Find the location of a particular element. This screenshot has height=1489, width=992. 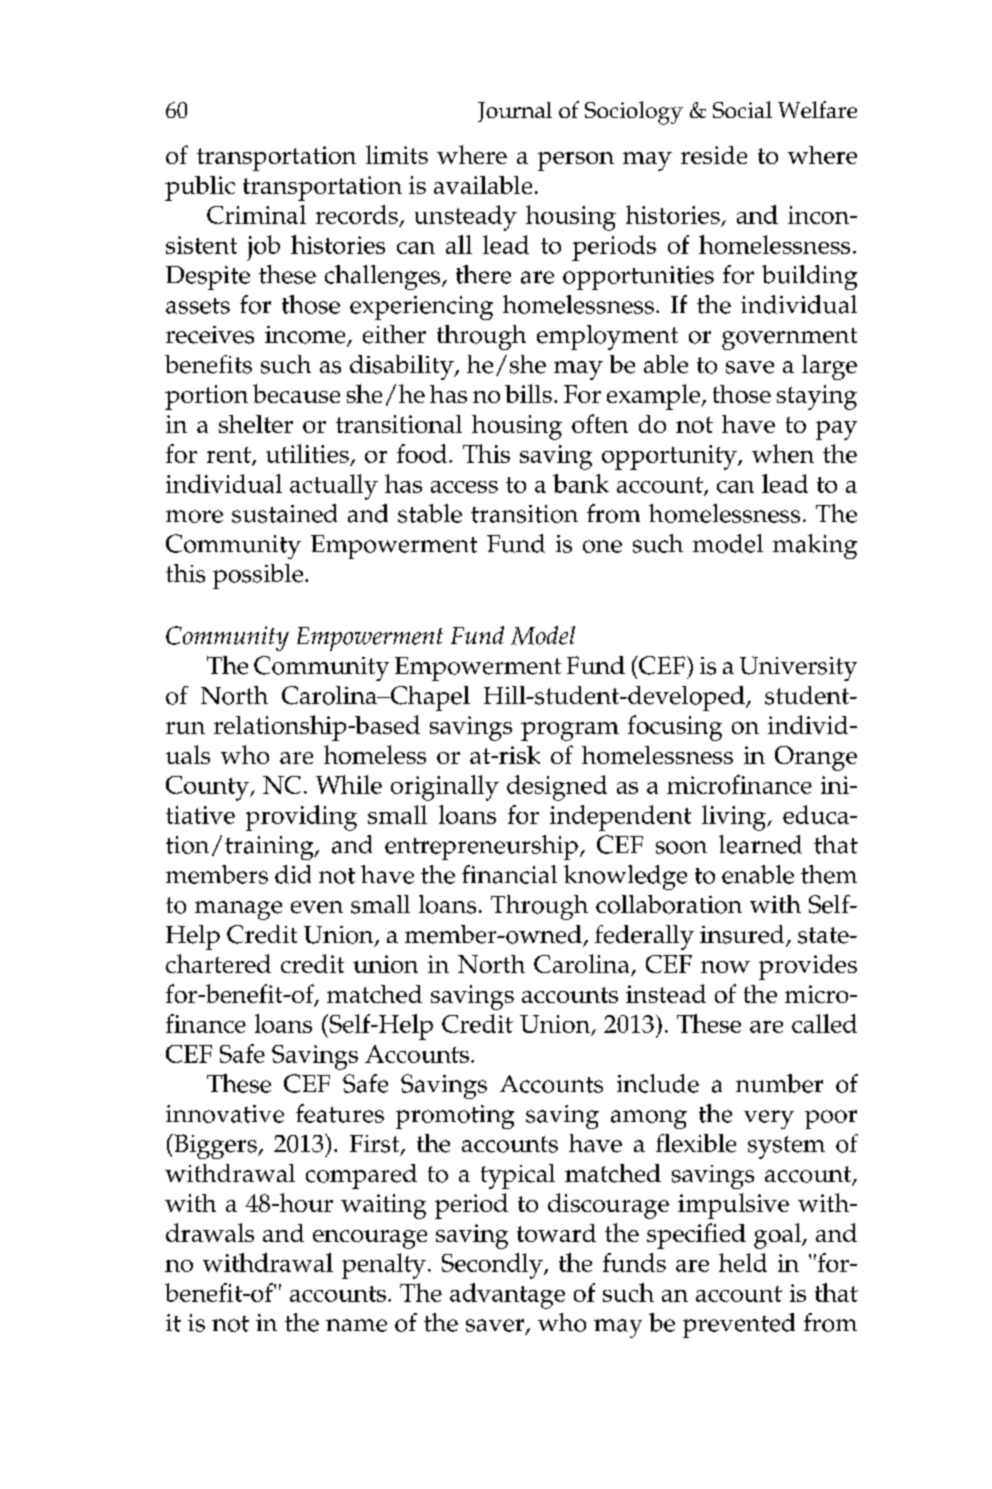

advantage is located at coordinates (507, 1296).
